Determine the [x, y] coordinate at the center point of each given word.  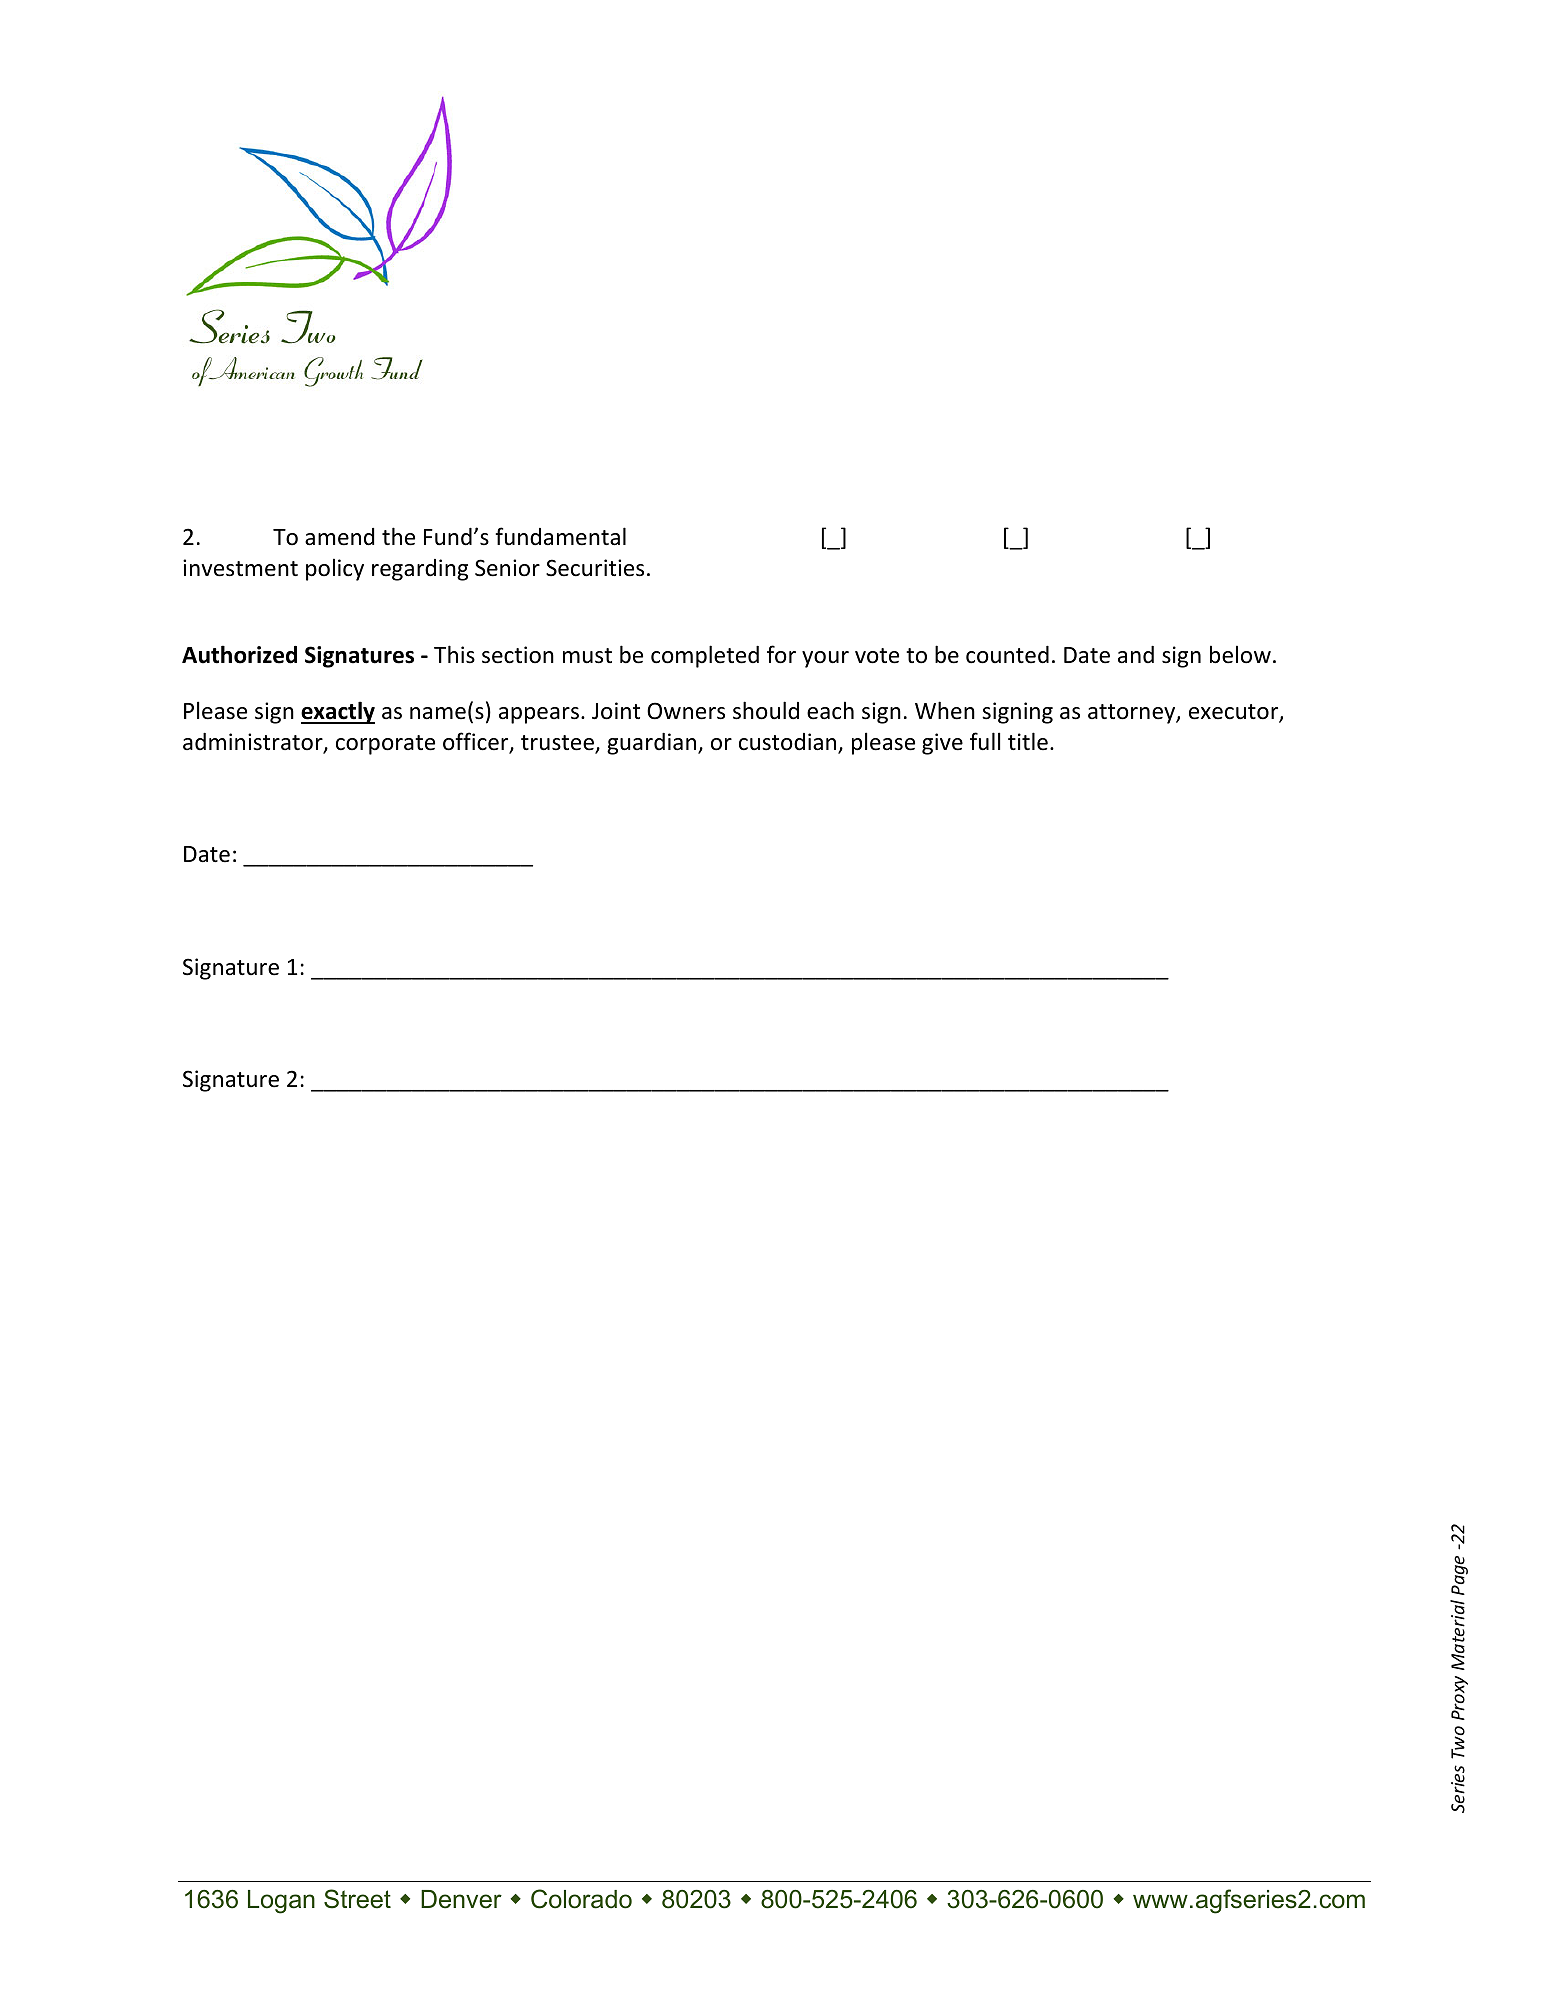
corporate [385, 745]
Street [357, 1899]
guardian [651, 744]
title [1028, 741]
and [1136, 655]
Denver [461, 1899]
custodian [789, 743]
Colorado [581, 1899]
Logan [281, 1902]
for [781, 654]
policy [335, 569]
